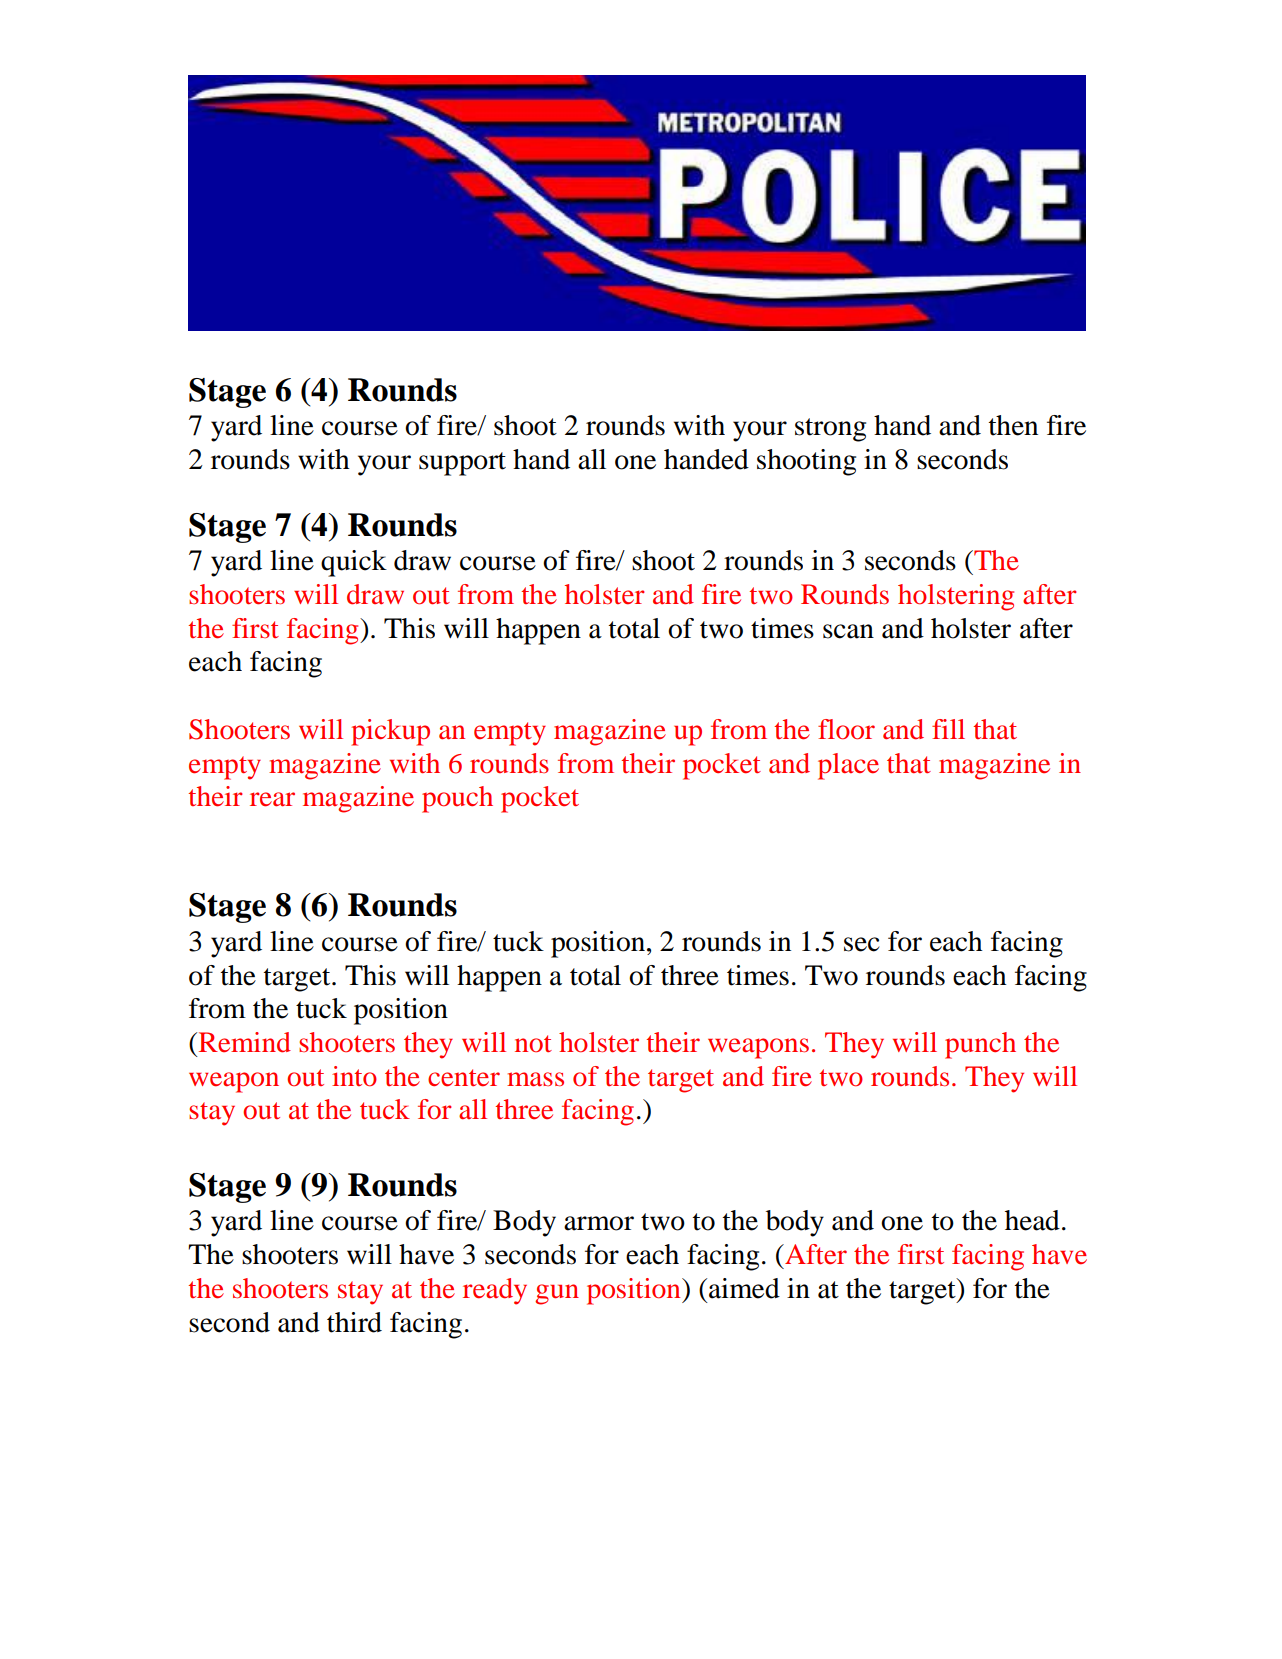  What do you see at coordinates (535, 1079) in the screenshot?
I see `mass` at bounding box center [535, 1079].
